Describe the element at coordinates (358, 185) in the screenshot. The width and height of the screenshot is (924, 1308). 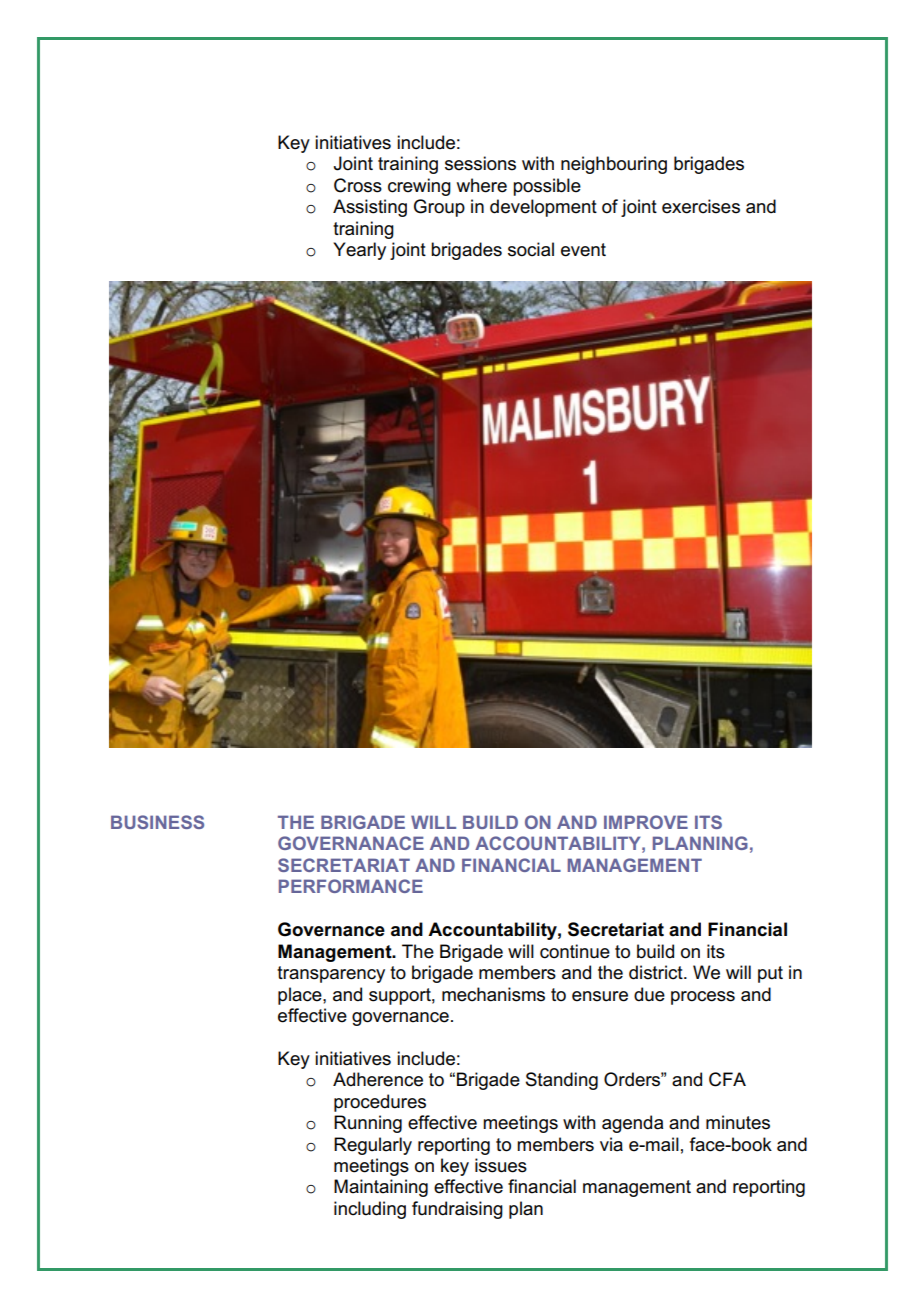
I see `Cross` at that location.
